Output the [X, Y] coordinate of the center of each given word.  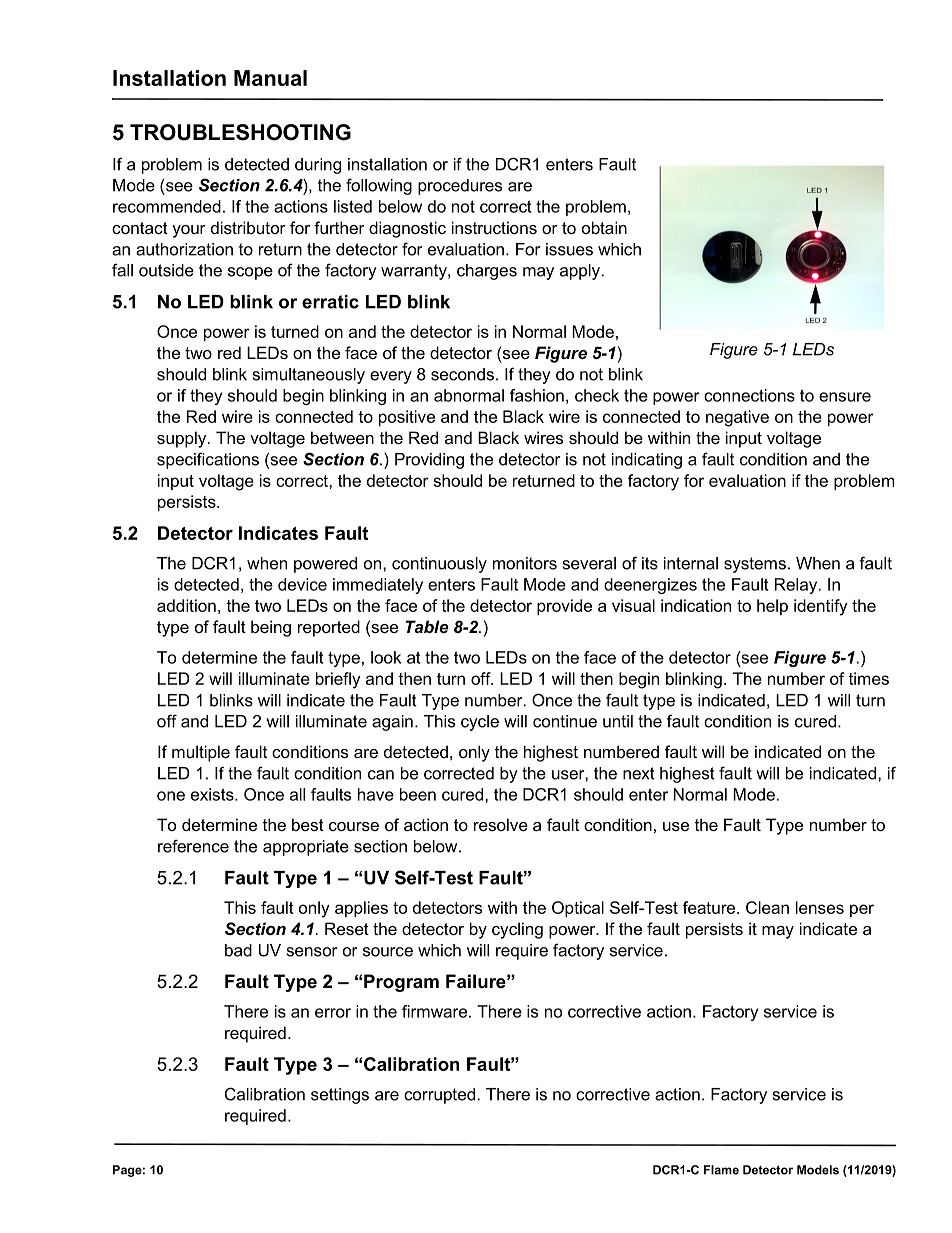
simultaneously [309, 376]
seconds [462, 374]
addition [186, 605]
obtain [604, 227]
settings [340, 1096]
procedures [460, 187]
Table [427, 626]
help [772, 607]
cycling [517, 930]
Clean [767, 907]
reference [193, 846]
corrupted [439, 1096]
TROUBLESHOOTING [240, 132]
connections [749, 395]
